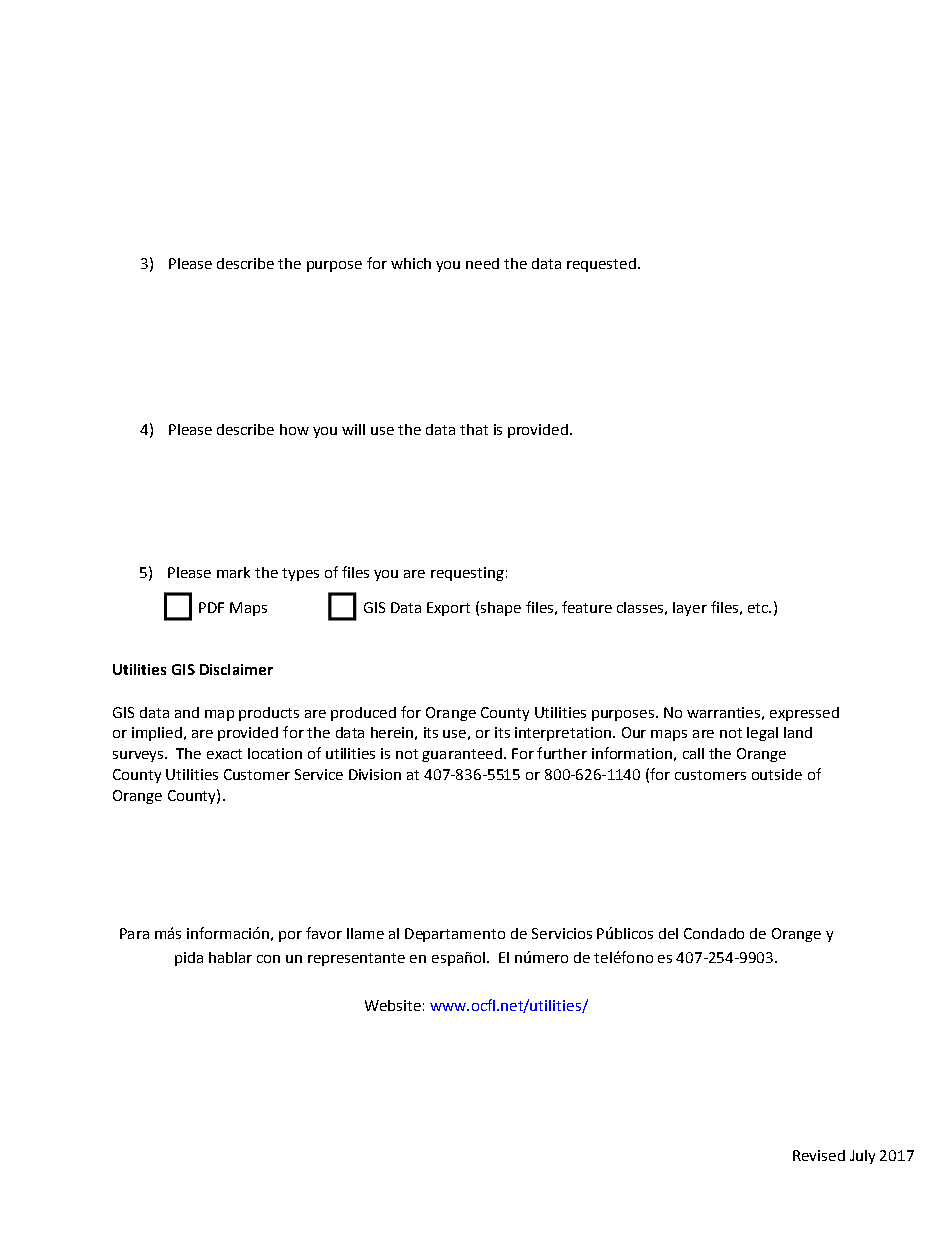  What do you see at coordinates (393, 1005) in the screenshot?
I see `Website` at bounding box center [393, 1005].
